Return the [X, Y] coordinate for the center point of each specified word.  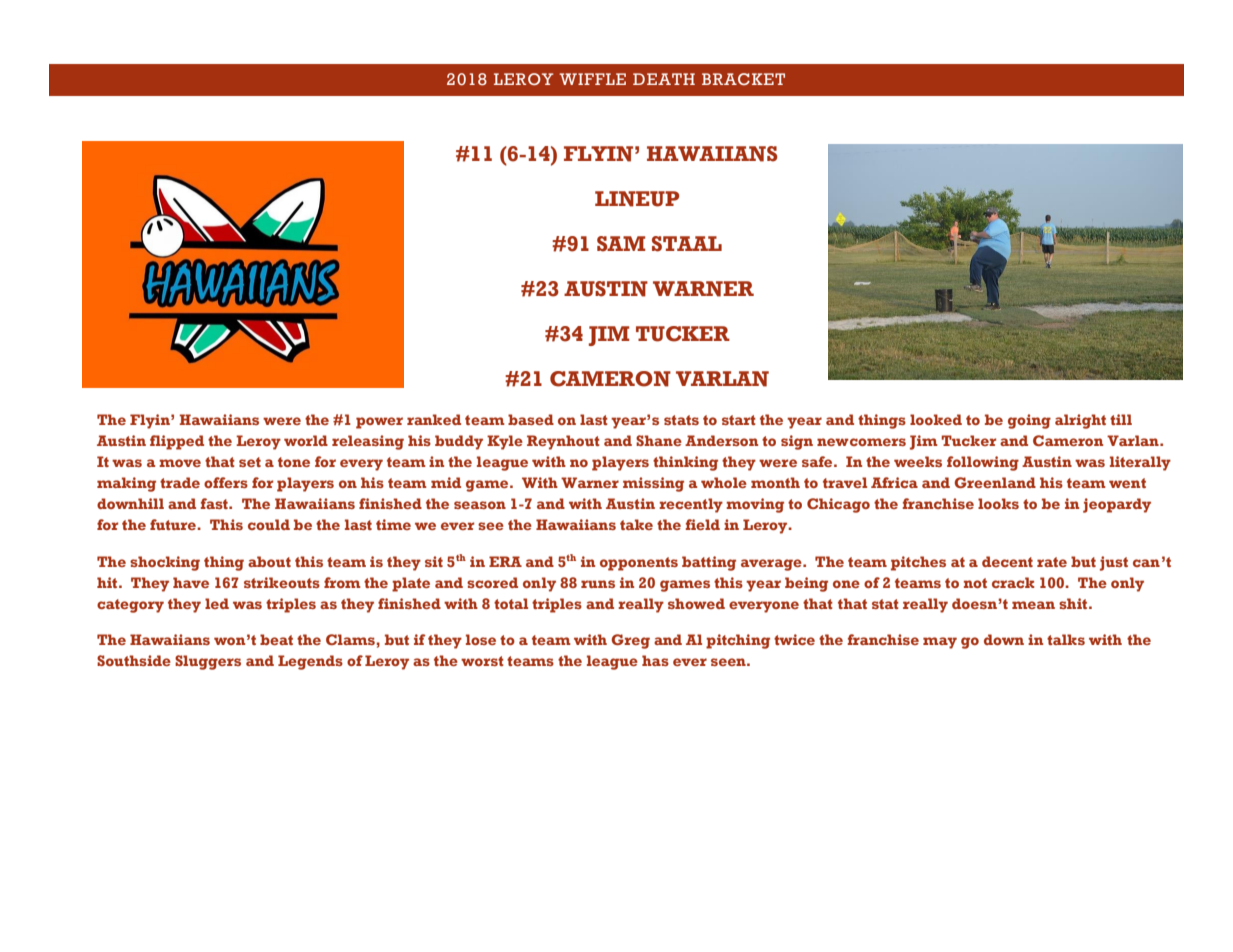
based [531, 419]
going [1029, 421]
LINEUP [637, 199]
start [739, 420]
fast [215, 503]
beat [276, 639]
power [379, 423]
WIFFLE [592, 79]
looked [936, 419]
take [636, 524]
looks [998, 503]
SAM [621, 244]
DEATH [664, 79]
